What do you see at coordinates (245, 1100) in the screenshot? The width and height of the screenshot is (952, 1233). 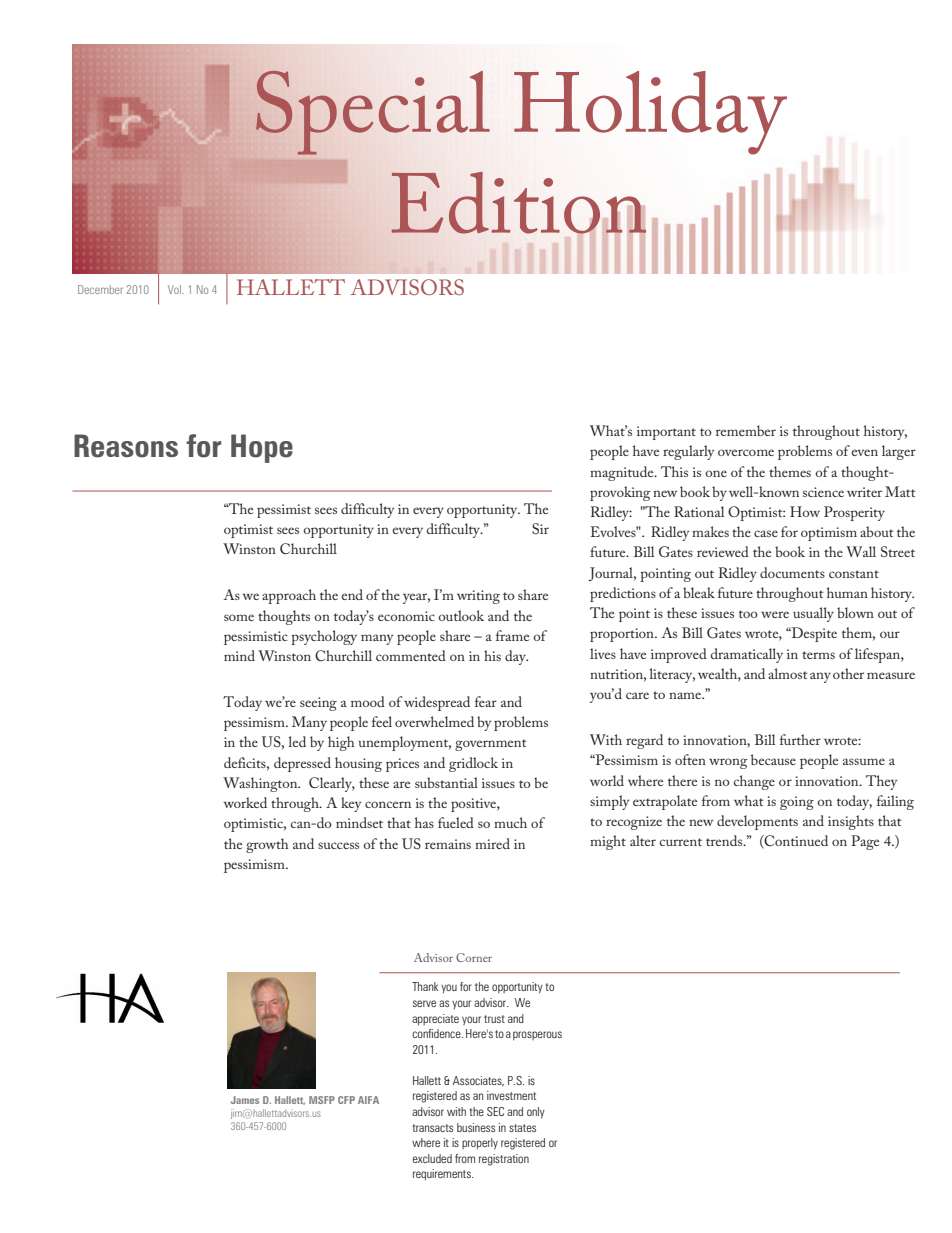 I see `James` at bounding box center [245, 1100].
